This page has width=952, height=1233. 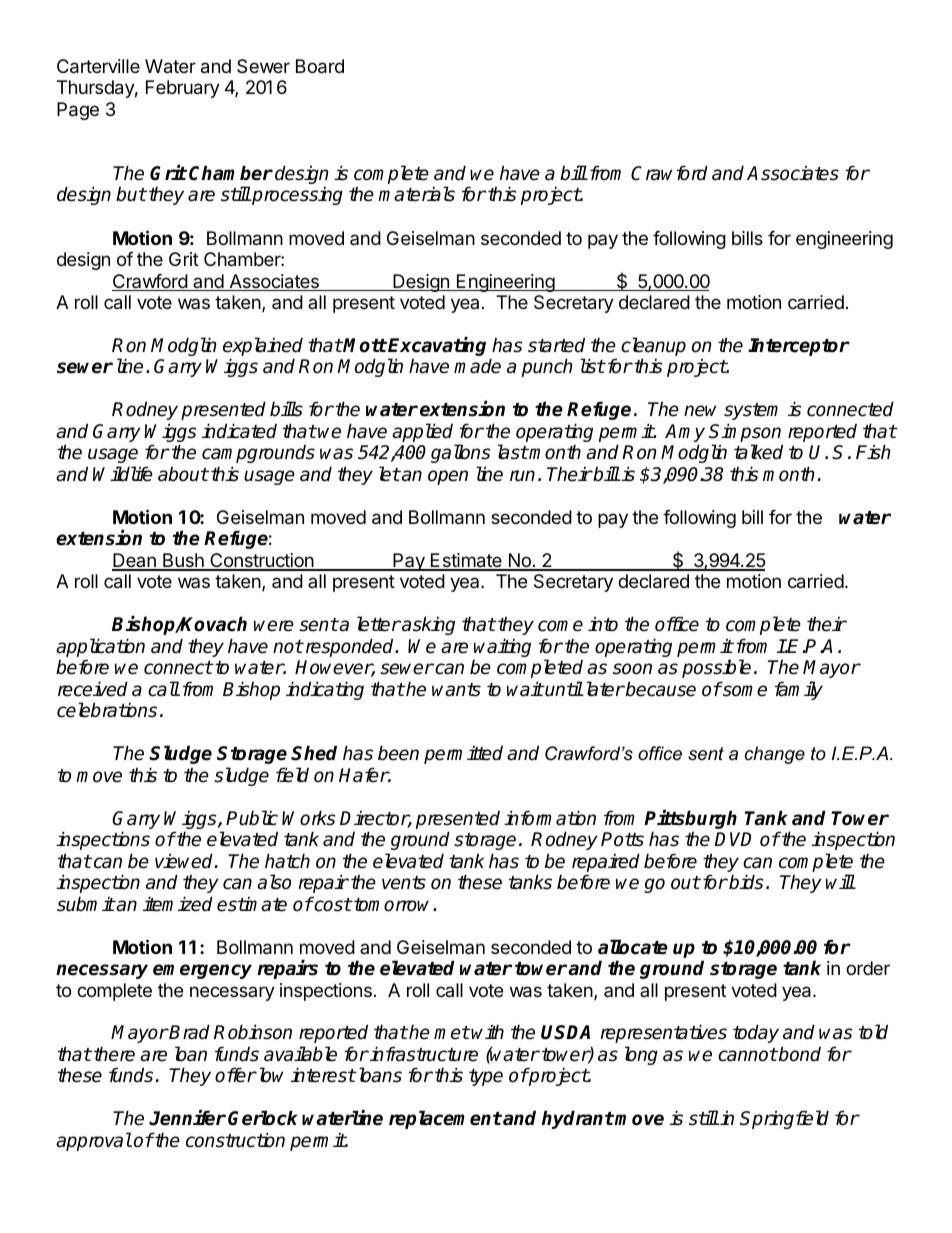 What do you see at coordinates (94, 1141) in the page?
I see `approval` at bounding box center [94, 1141].
